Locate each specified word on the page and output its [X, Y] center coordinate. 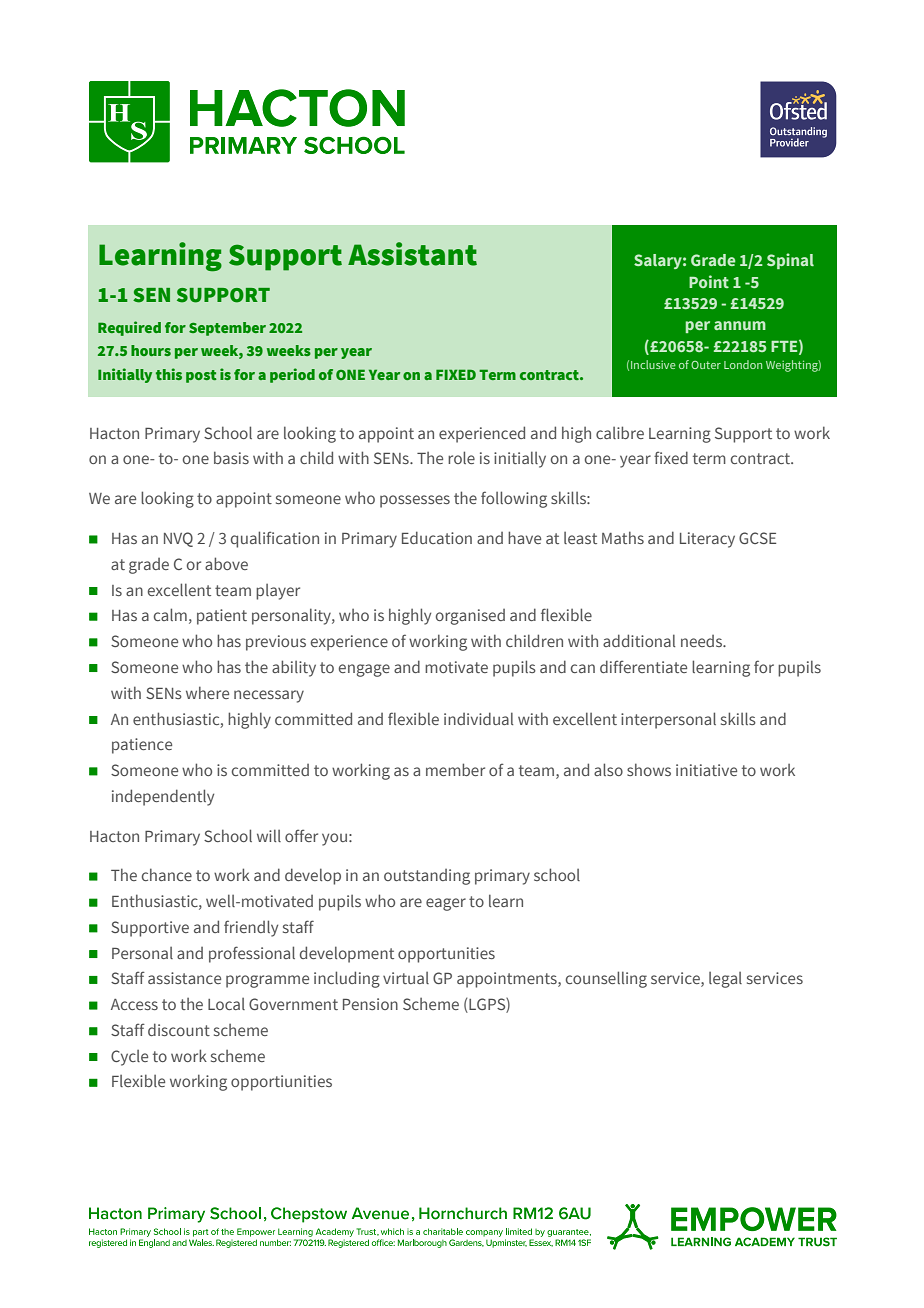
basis [231, 457]
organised [470, 617]
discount [179, 1029]
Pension [370, 1004]
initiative [706, 770]
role [461, 457]
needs [703, 641]
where [207, 692]
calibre [620, 432]
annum [740, 325]
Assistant [412, 254]
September [227, 329]
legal [725, 980]
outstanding [427, 877]
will [269, 835]
